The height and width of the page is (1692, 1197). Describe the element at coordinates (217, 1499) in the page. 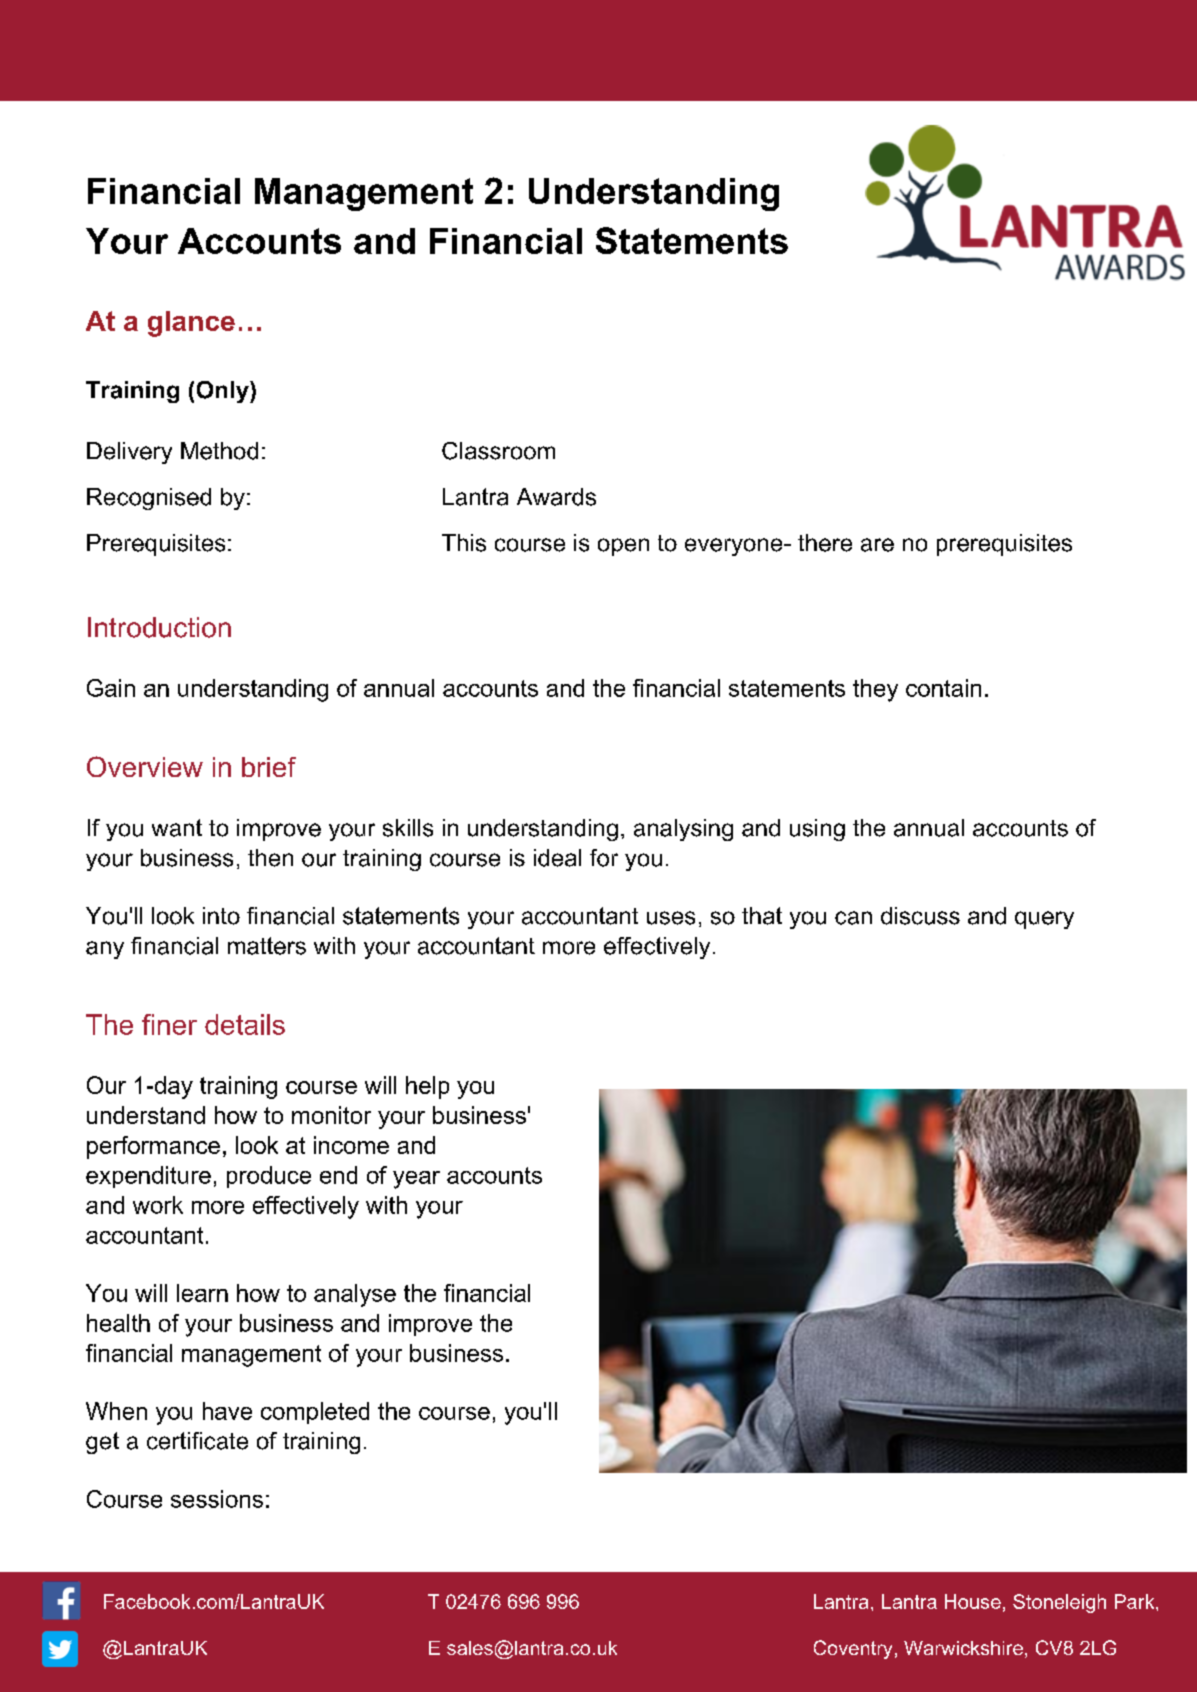

I see `sessions` at that location.
